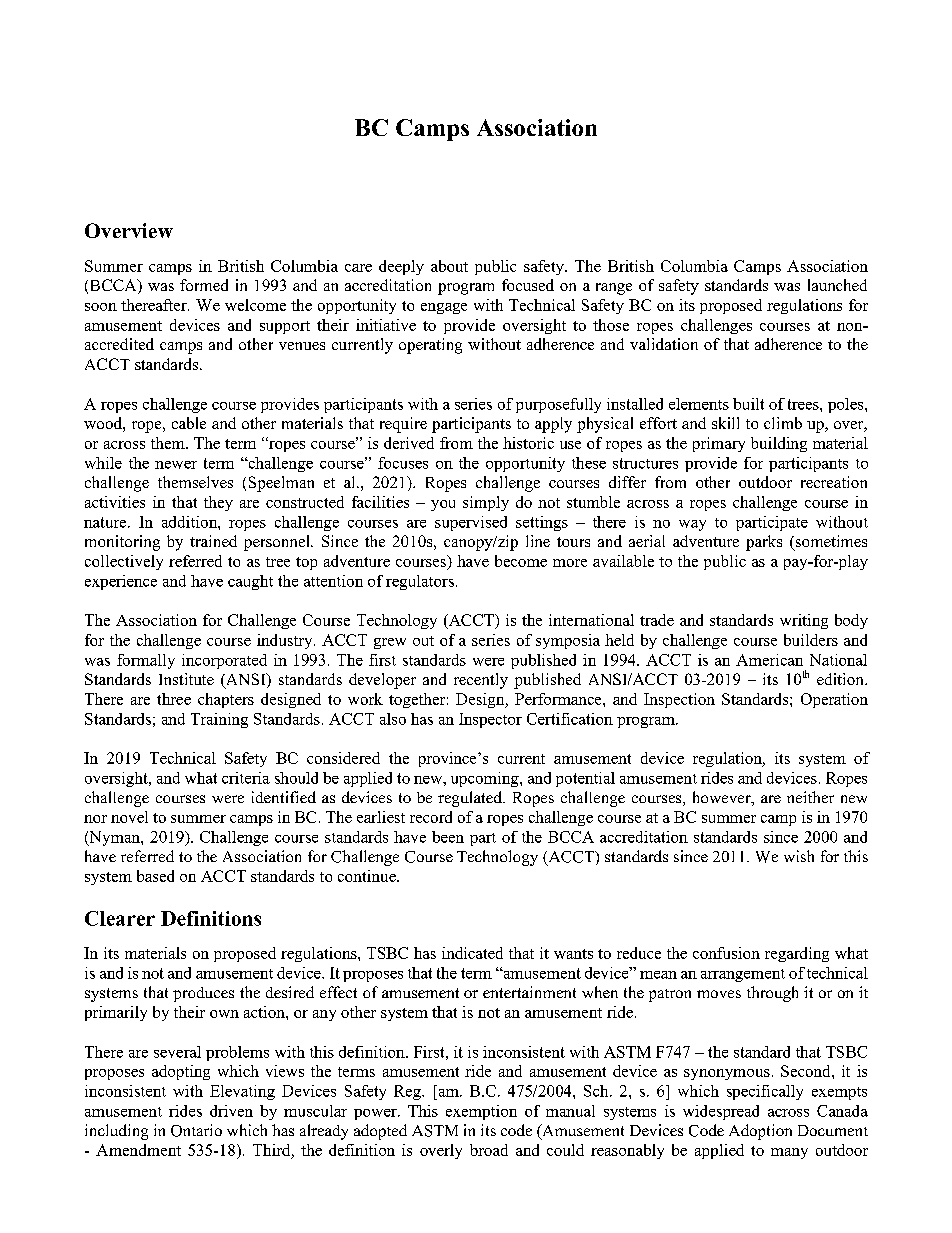  I want to click on they, so click(218, 503).
